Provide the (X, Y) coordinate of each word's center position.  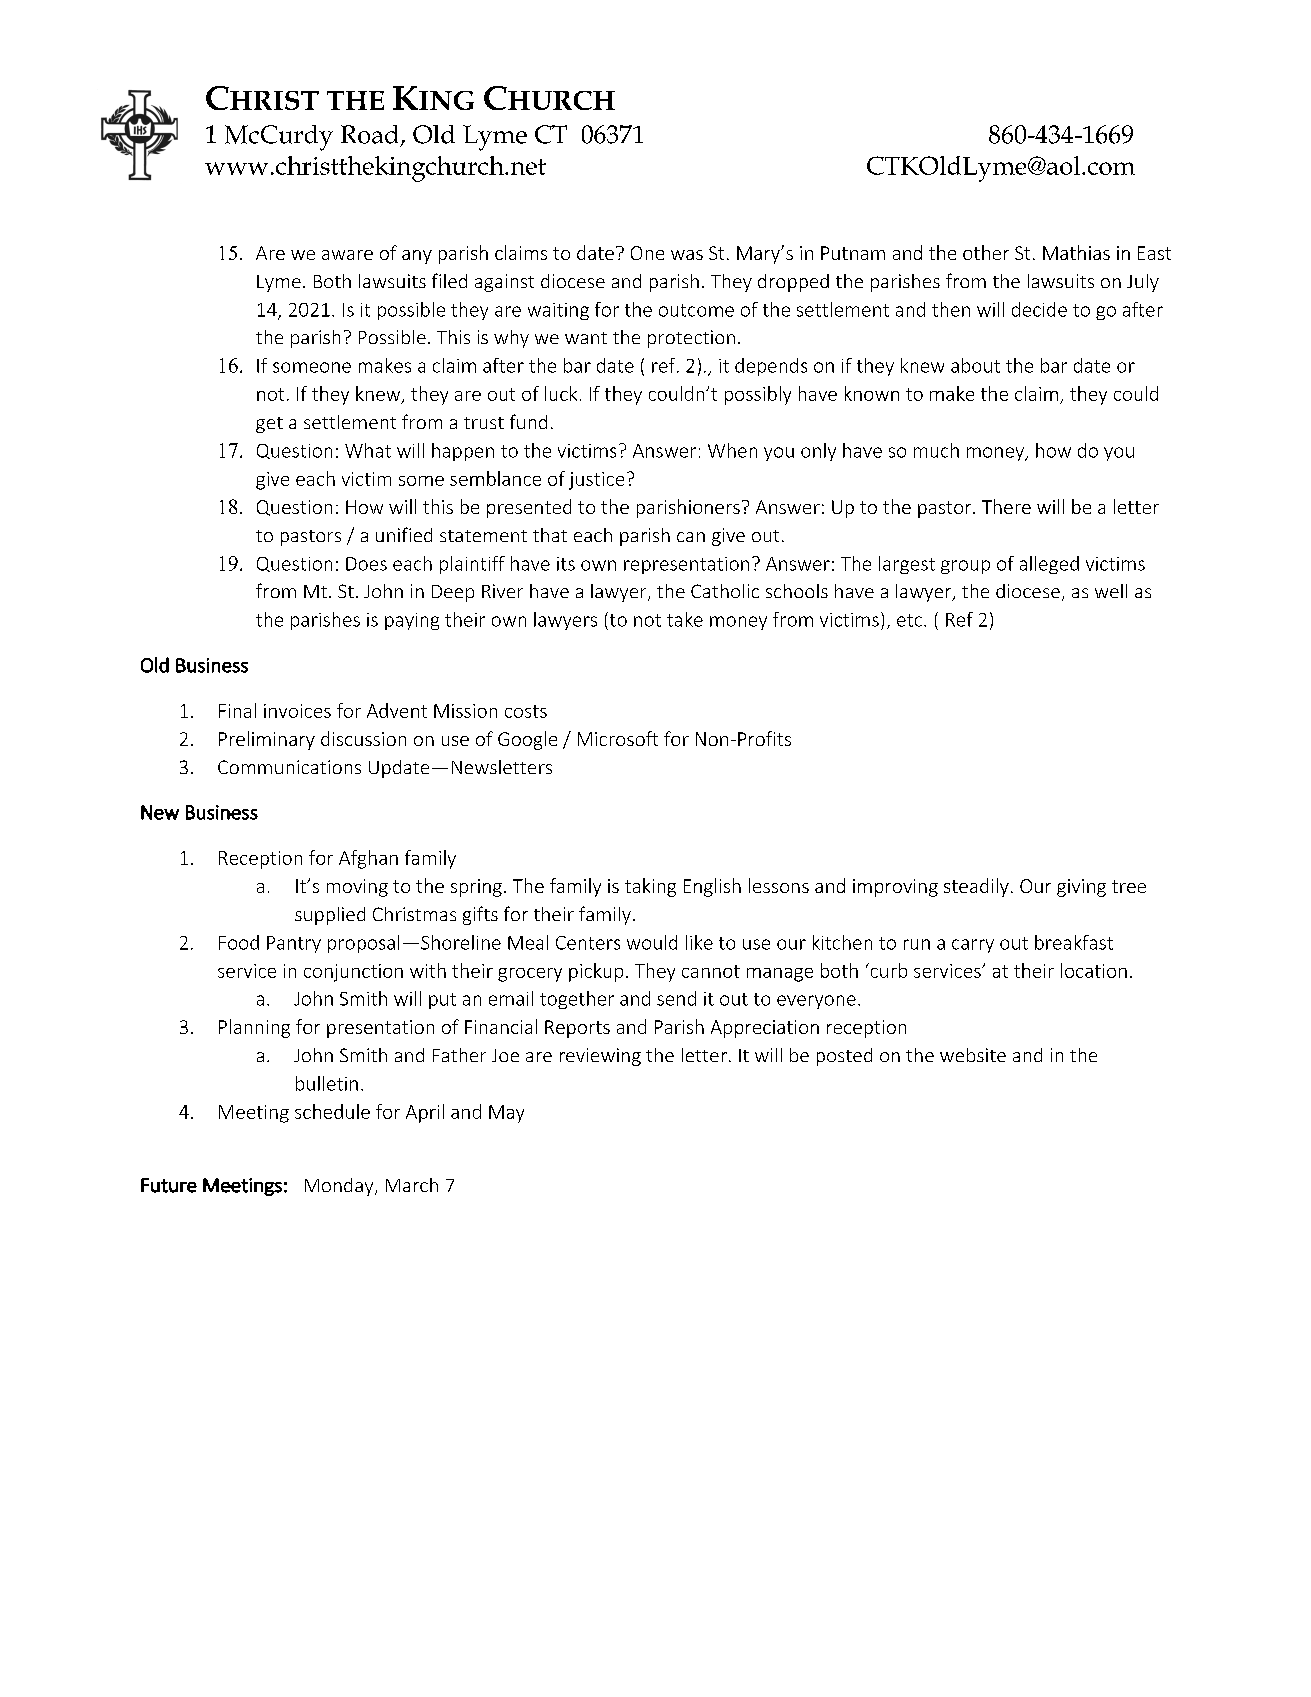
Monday (340, 1187)
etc (911, 620)
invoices (297, 711)
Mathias (1076, 252)
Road (369, 134)
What (368, 450)
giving (1081, 888)
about (975, 365)
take (685, 619)
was (687, 255)
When (732, 450)
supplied (330, 916)
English (712, 887)
